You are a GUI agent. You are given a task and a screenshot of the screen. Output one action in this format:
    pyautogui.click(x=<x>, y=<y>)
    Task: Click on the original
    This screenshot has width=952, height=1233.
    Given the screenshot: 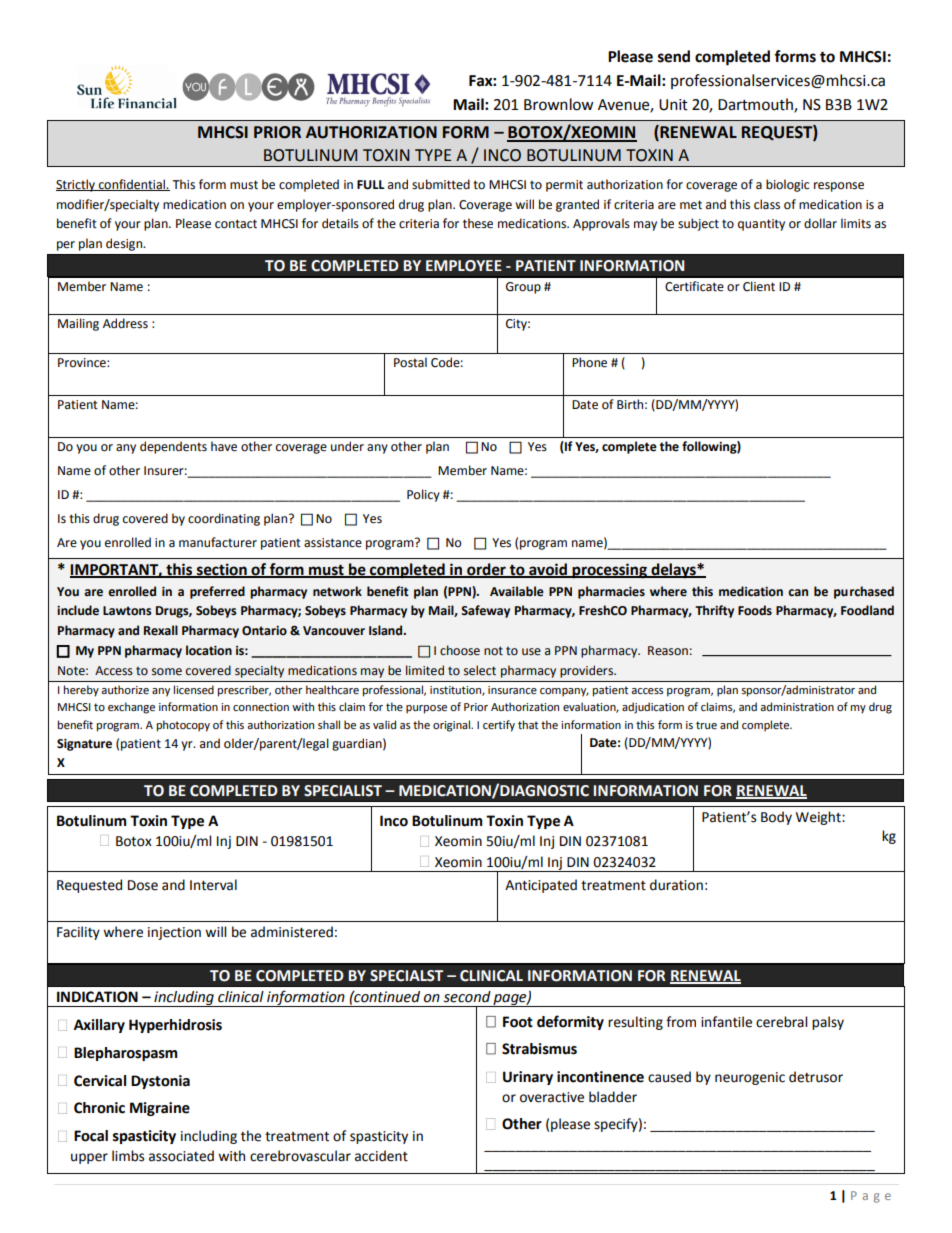 What is the action you would take?
    pyautogui.click(x=453, y=726)
